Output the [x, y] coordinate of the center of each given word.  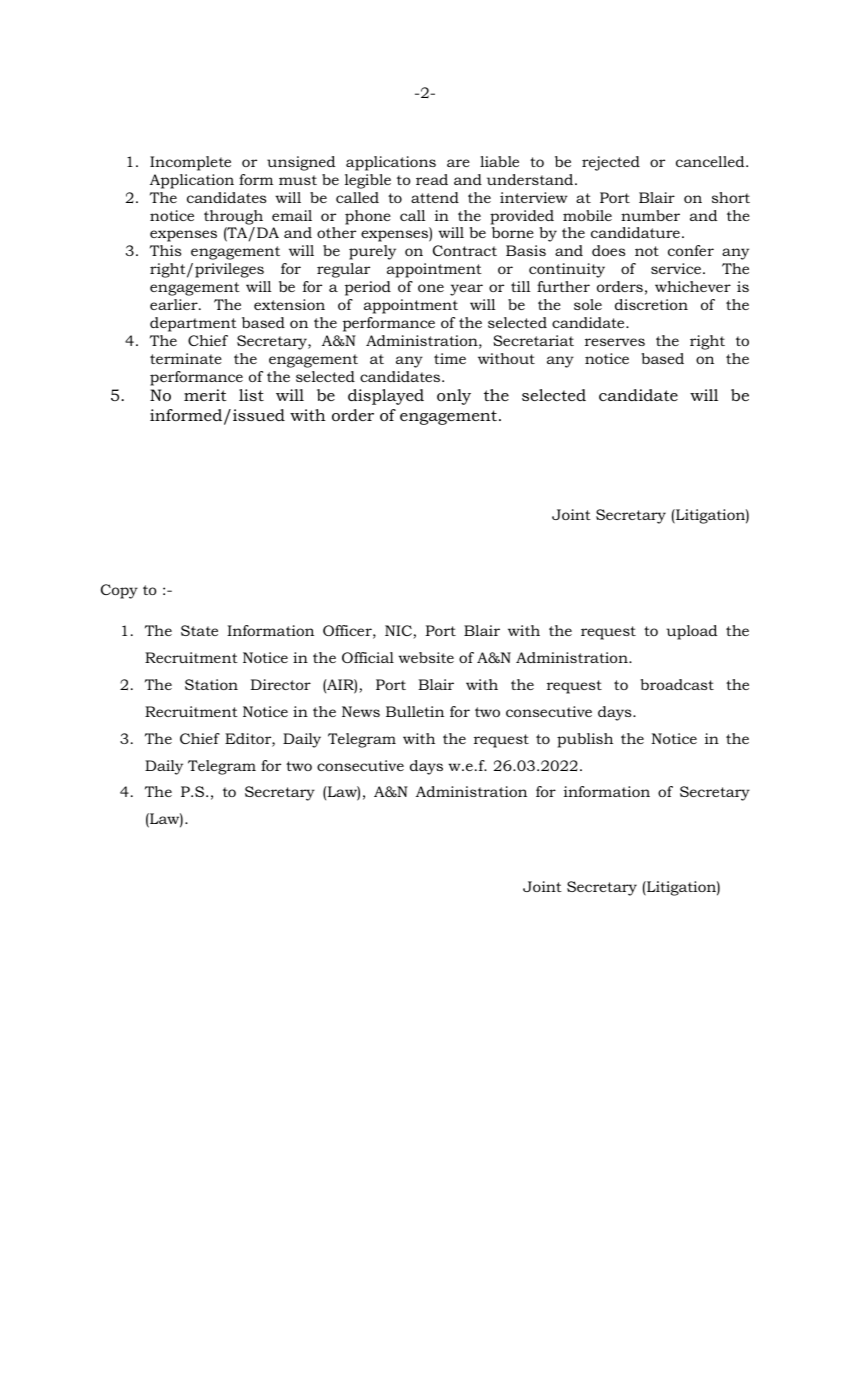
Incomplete [190, 163]
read [432, 179]
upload [692, 632]
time [450, 358]
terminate [186, 358]
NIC [399, 632]
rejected [611, 163]
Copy [119, 591]
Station [211, 684]
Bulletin [415, 711]
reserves [615, 342]
